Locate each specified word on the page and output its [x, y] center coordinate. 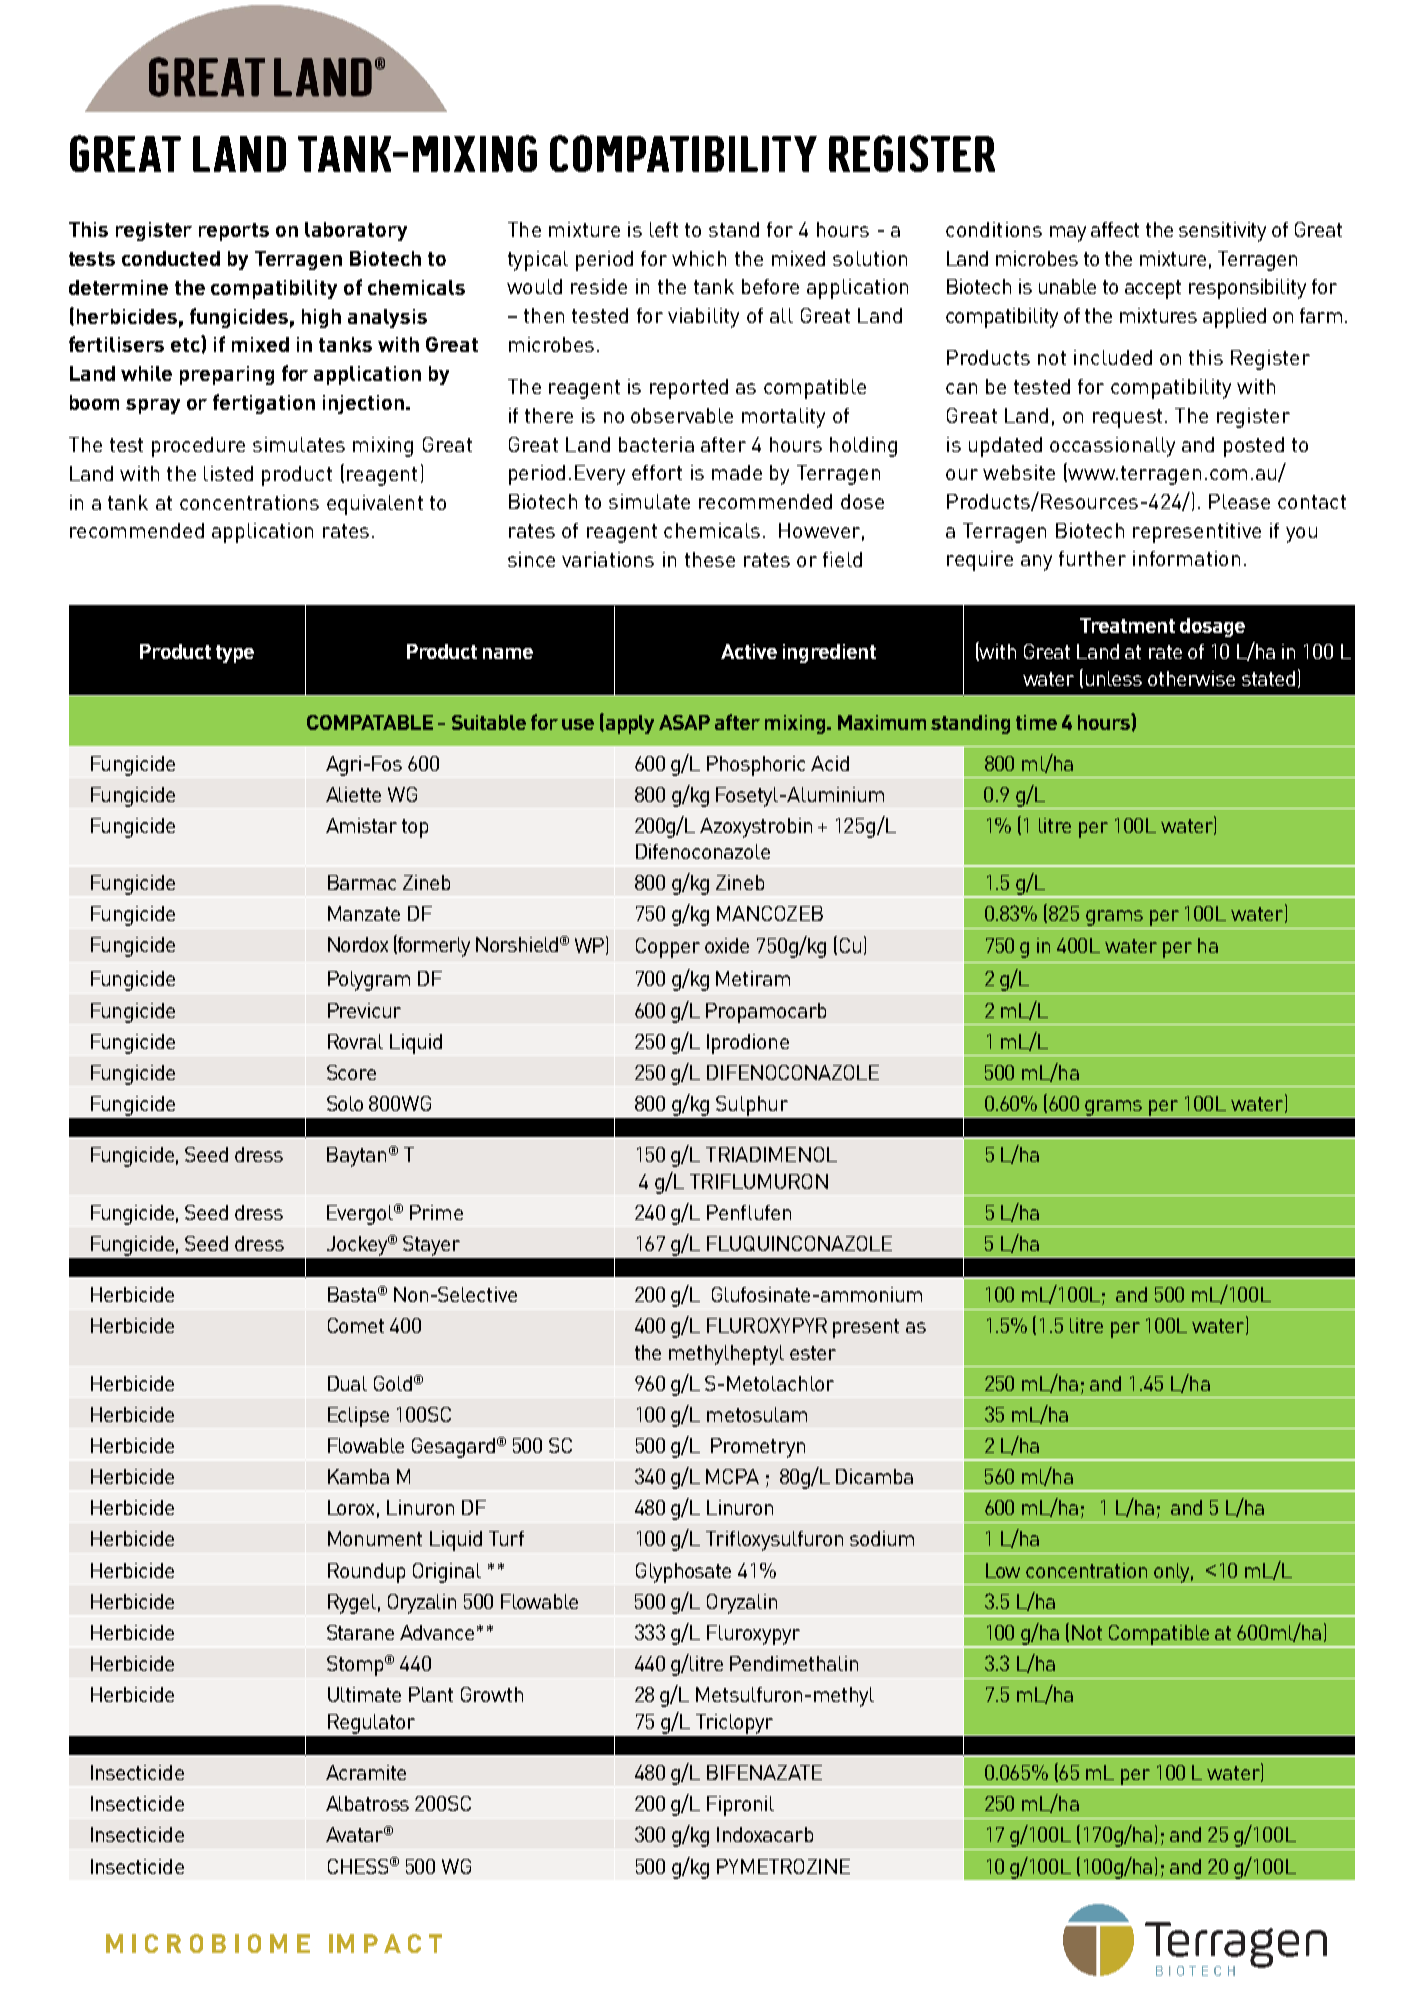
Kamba [358, 1476]
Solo [345, 1103]
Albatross [367, 1803]
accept [1153, 289]
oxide [727, 945]
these [710, 559]
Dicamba [874, 1476]
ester [813, 1353]
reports [234, 232]
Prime [436, 1212]
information [1186, 558]
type [235, 654]
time [1036, 722]
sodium [882, 1538]
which [699, 258]
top [415, 828]
